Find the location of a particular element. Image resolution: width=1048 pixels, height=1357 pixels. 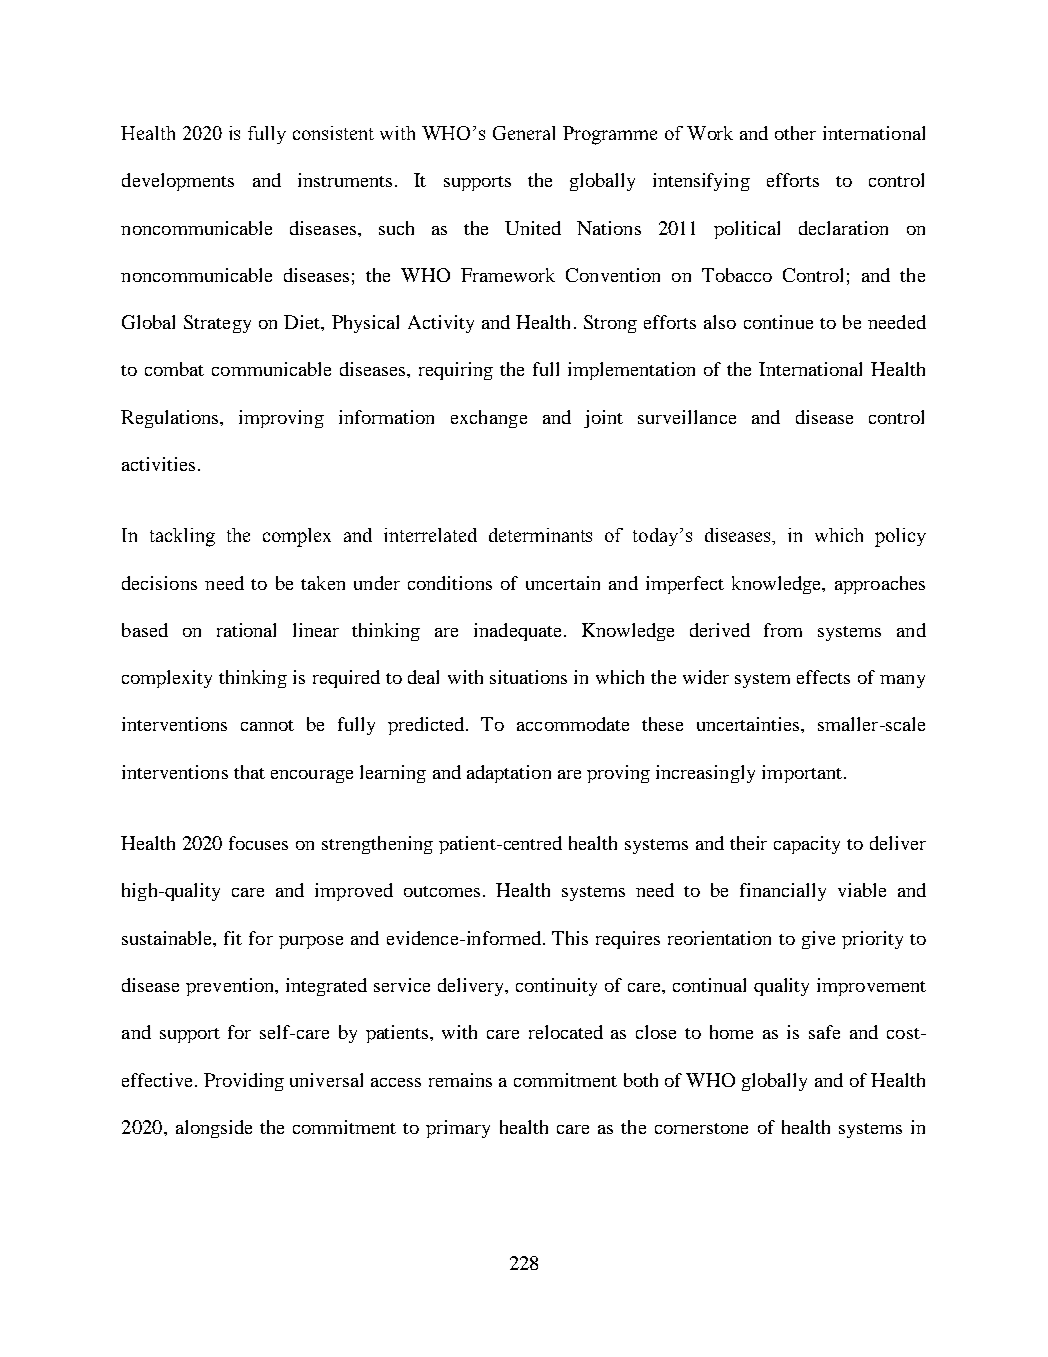

policy is located at coordinates (900, 537).
